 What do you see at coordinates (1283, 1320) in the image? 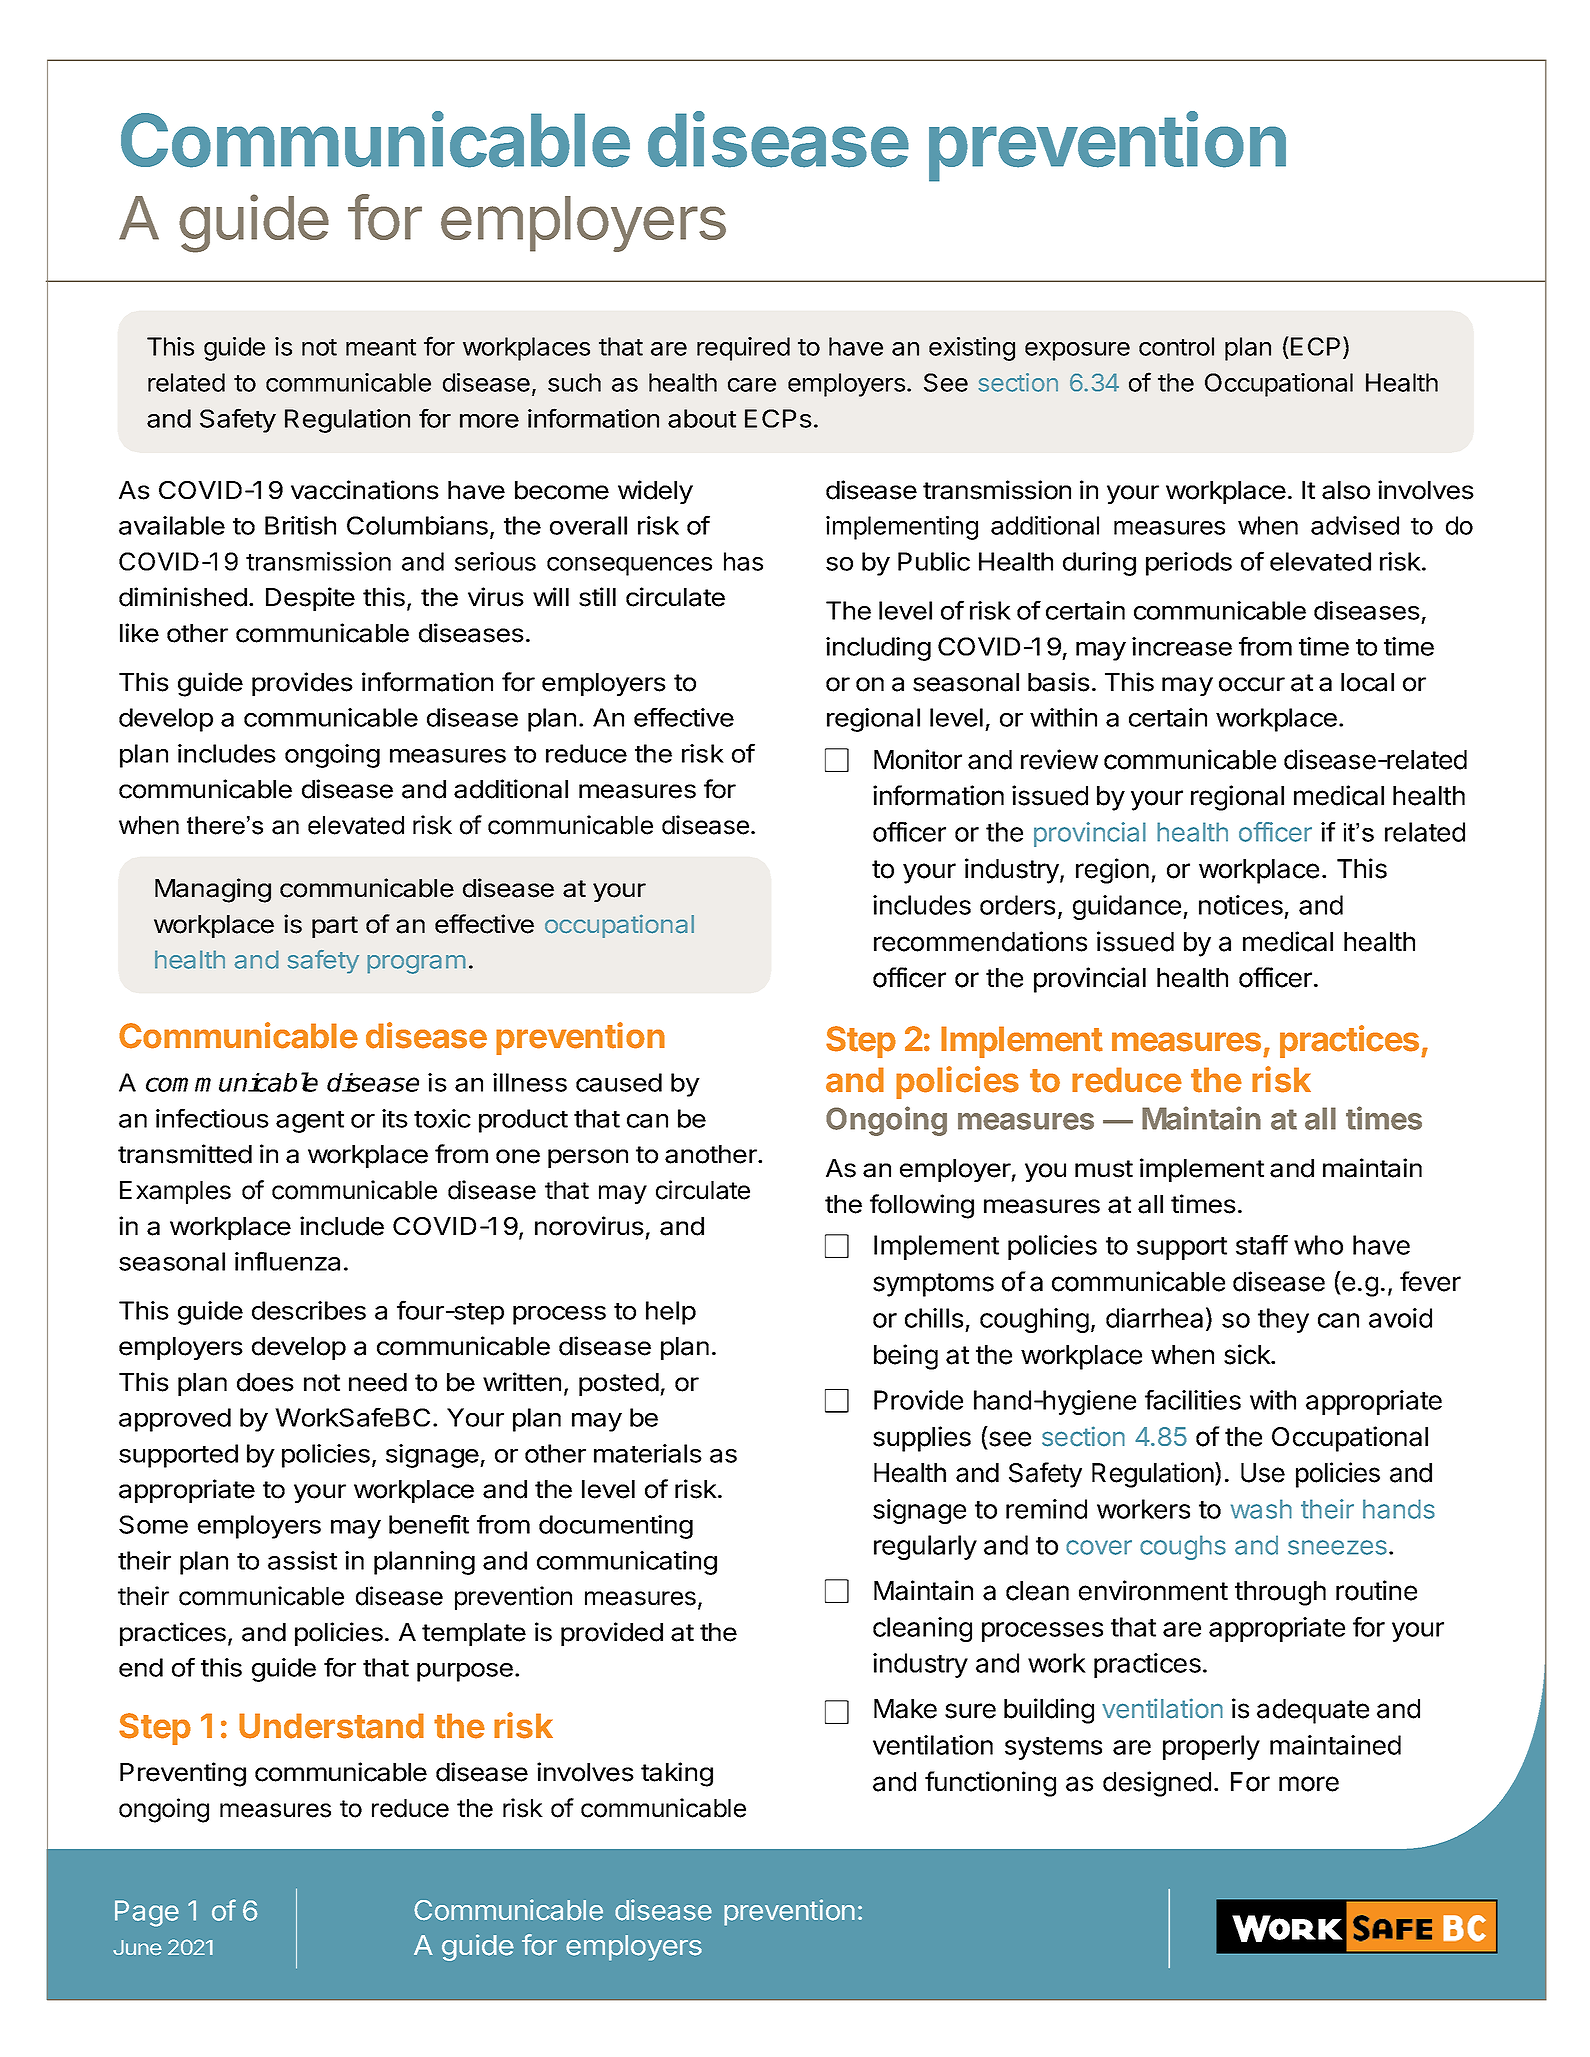
I see `they` at bounding box center [1283, 1320].
